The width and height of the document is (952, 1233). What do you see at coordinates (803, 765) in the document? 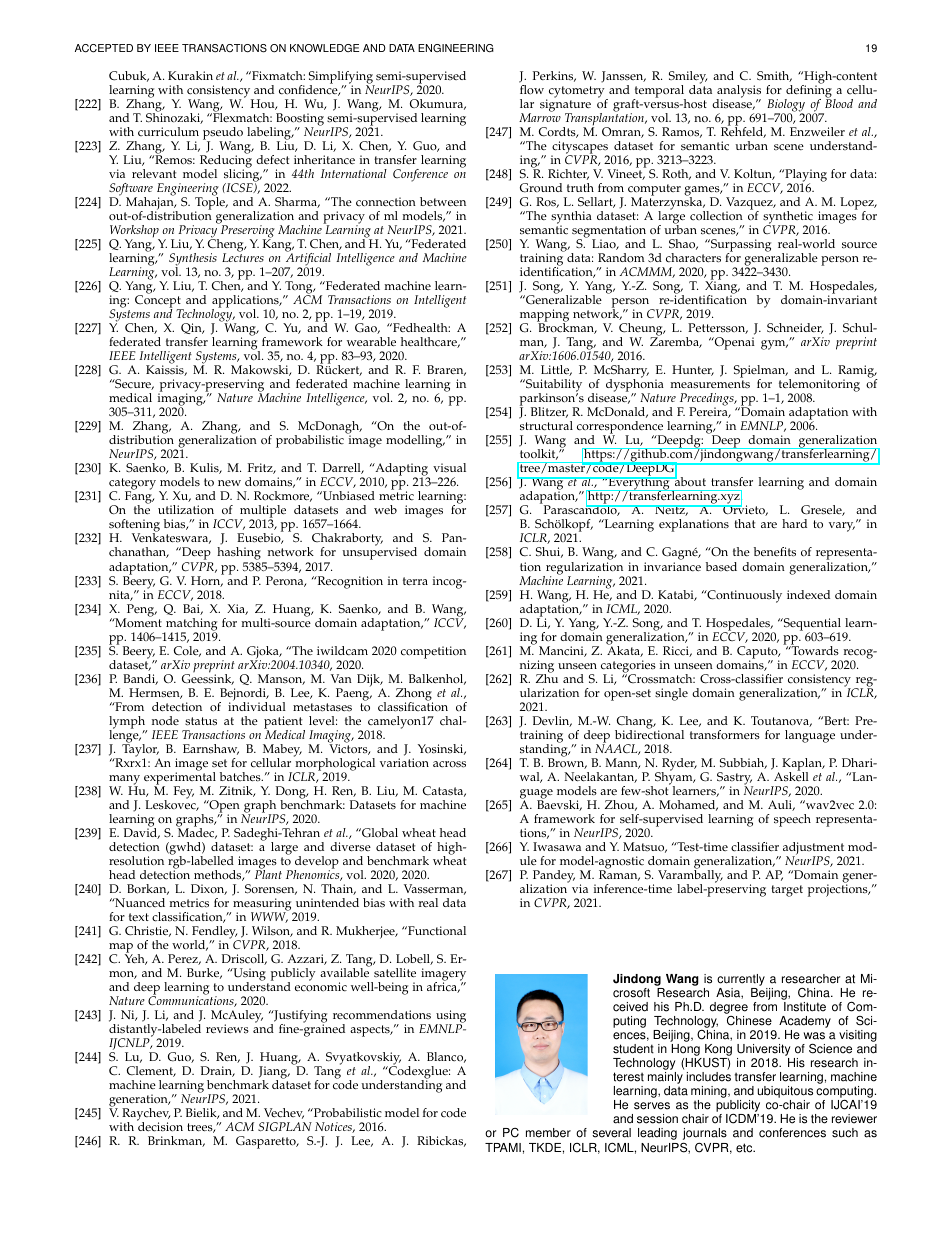
I see `Kaplan` at bounding box center [803, 765].
